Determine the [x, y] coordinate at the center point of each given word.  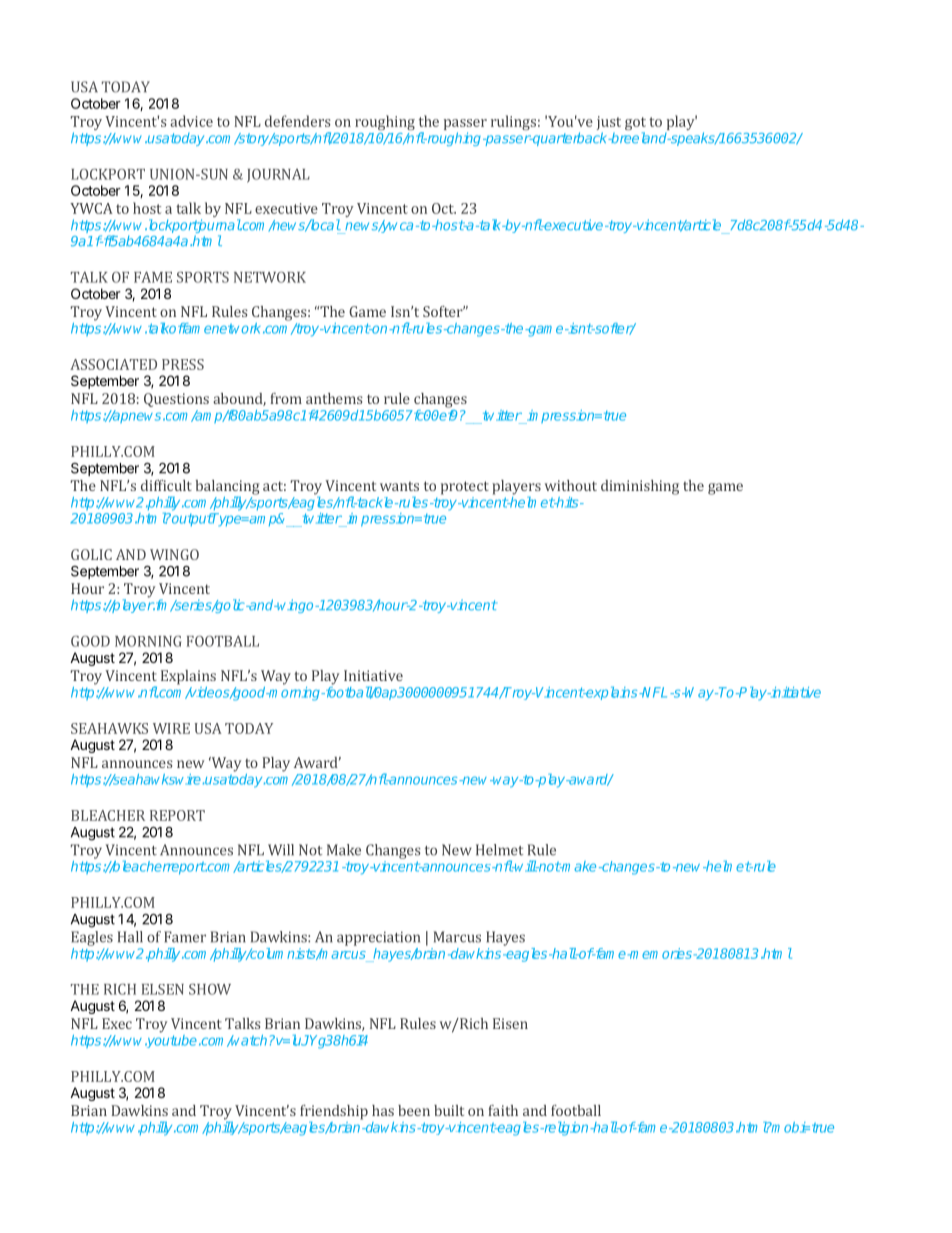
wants [399, 486]
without [571, 485]
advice [191, 121]
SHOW [210, 989]
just [609, 124]
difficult [166, 485]
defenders [298, 121]
